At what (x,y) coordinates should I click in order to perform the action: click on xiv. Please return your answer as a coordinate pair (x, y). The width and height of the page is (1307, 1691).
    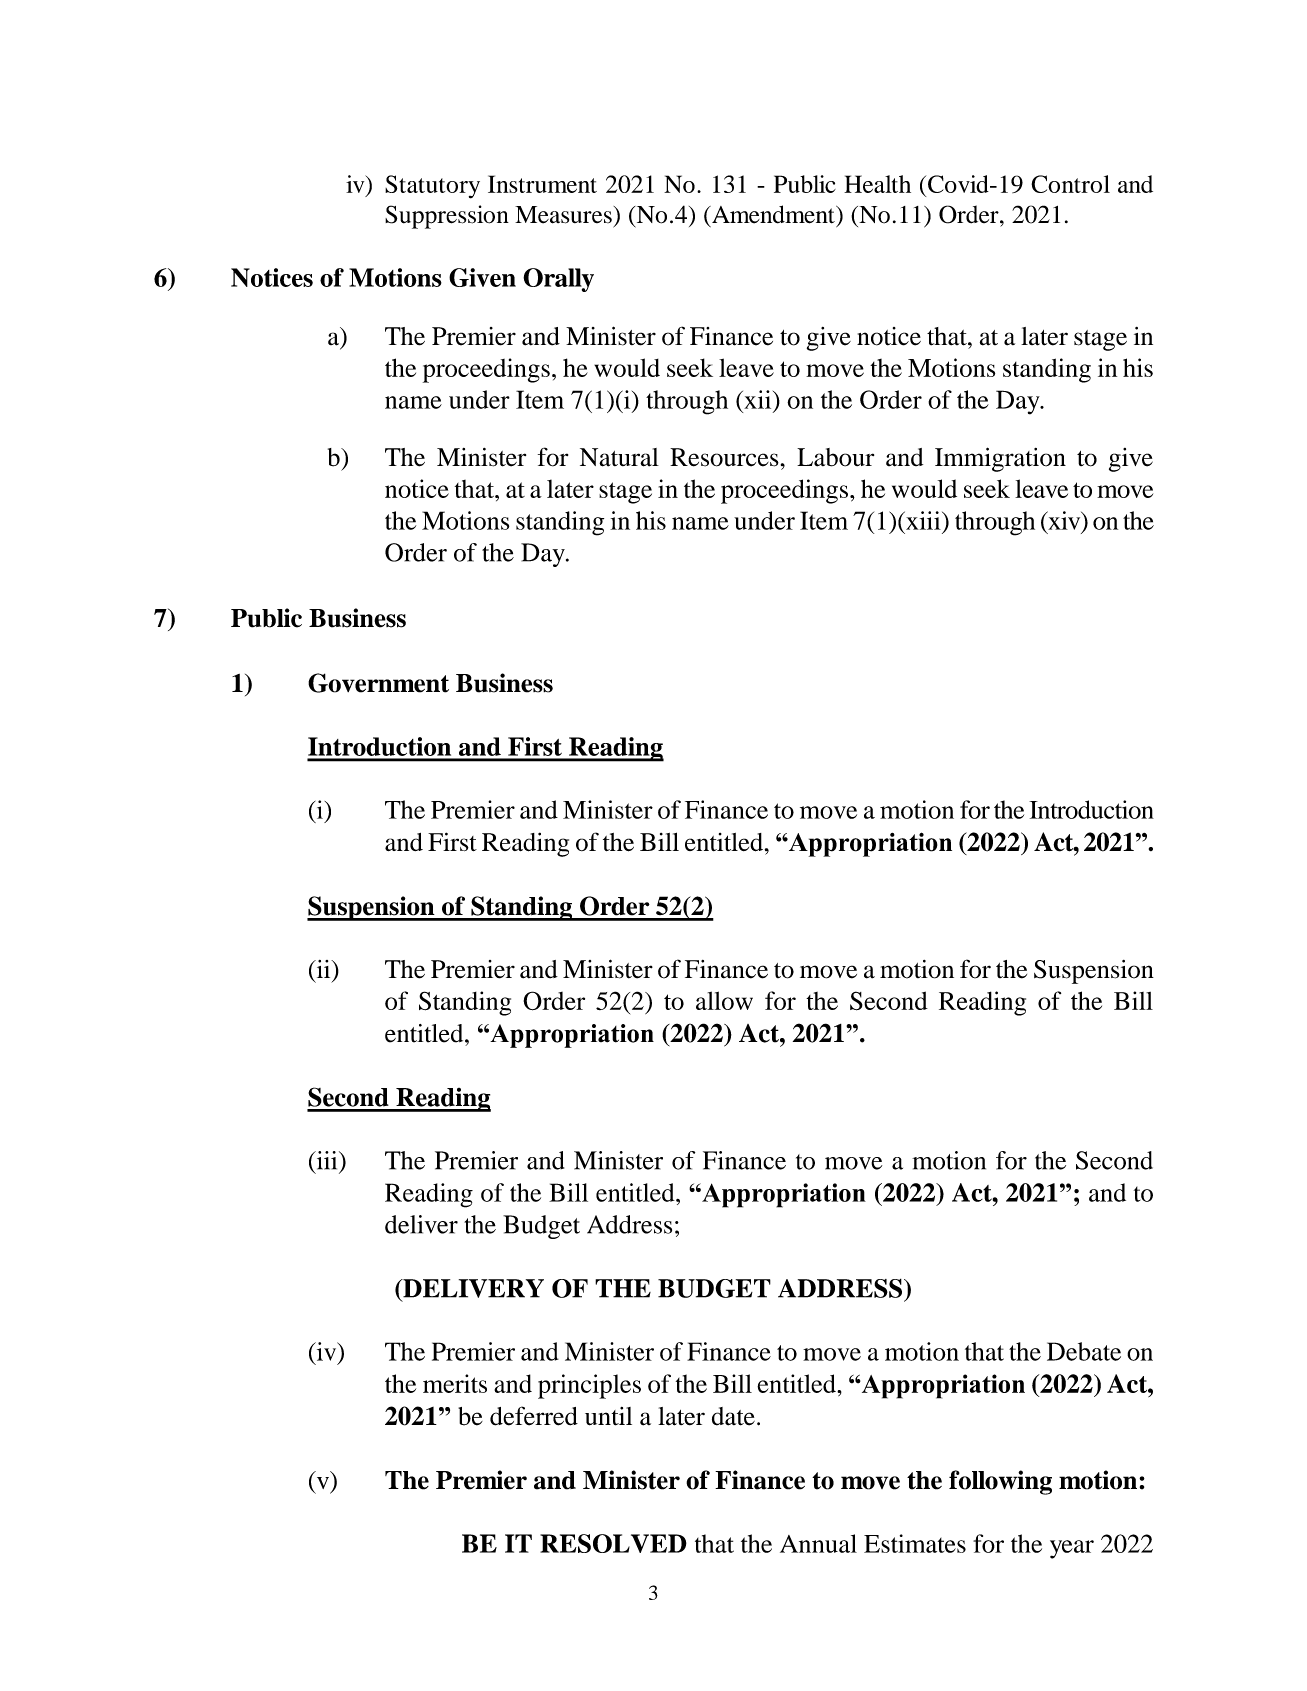
    Looking at the image, I should click on (1064, 521).
